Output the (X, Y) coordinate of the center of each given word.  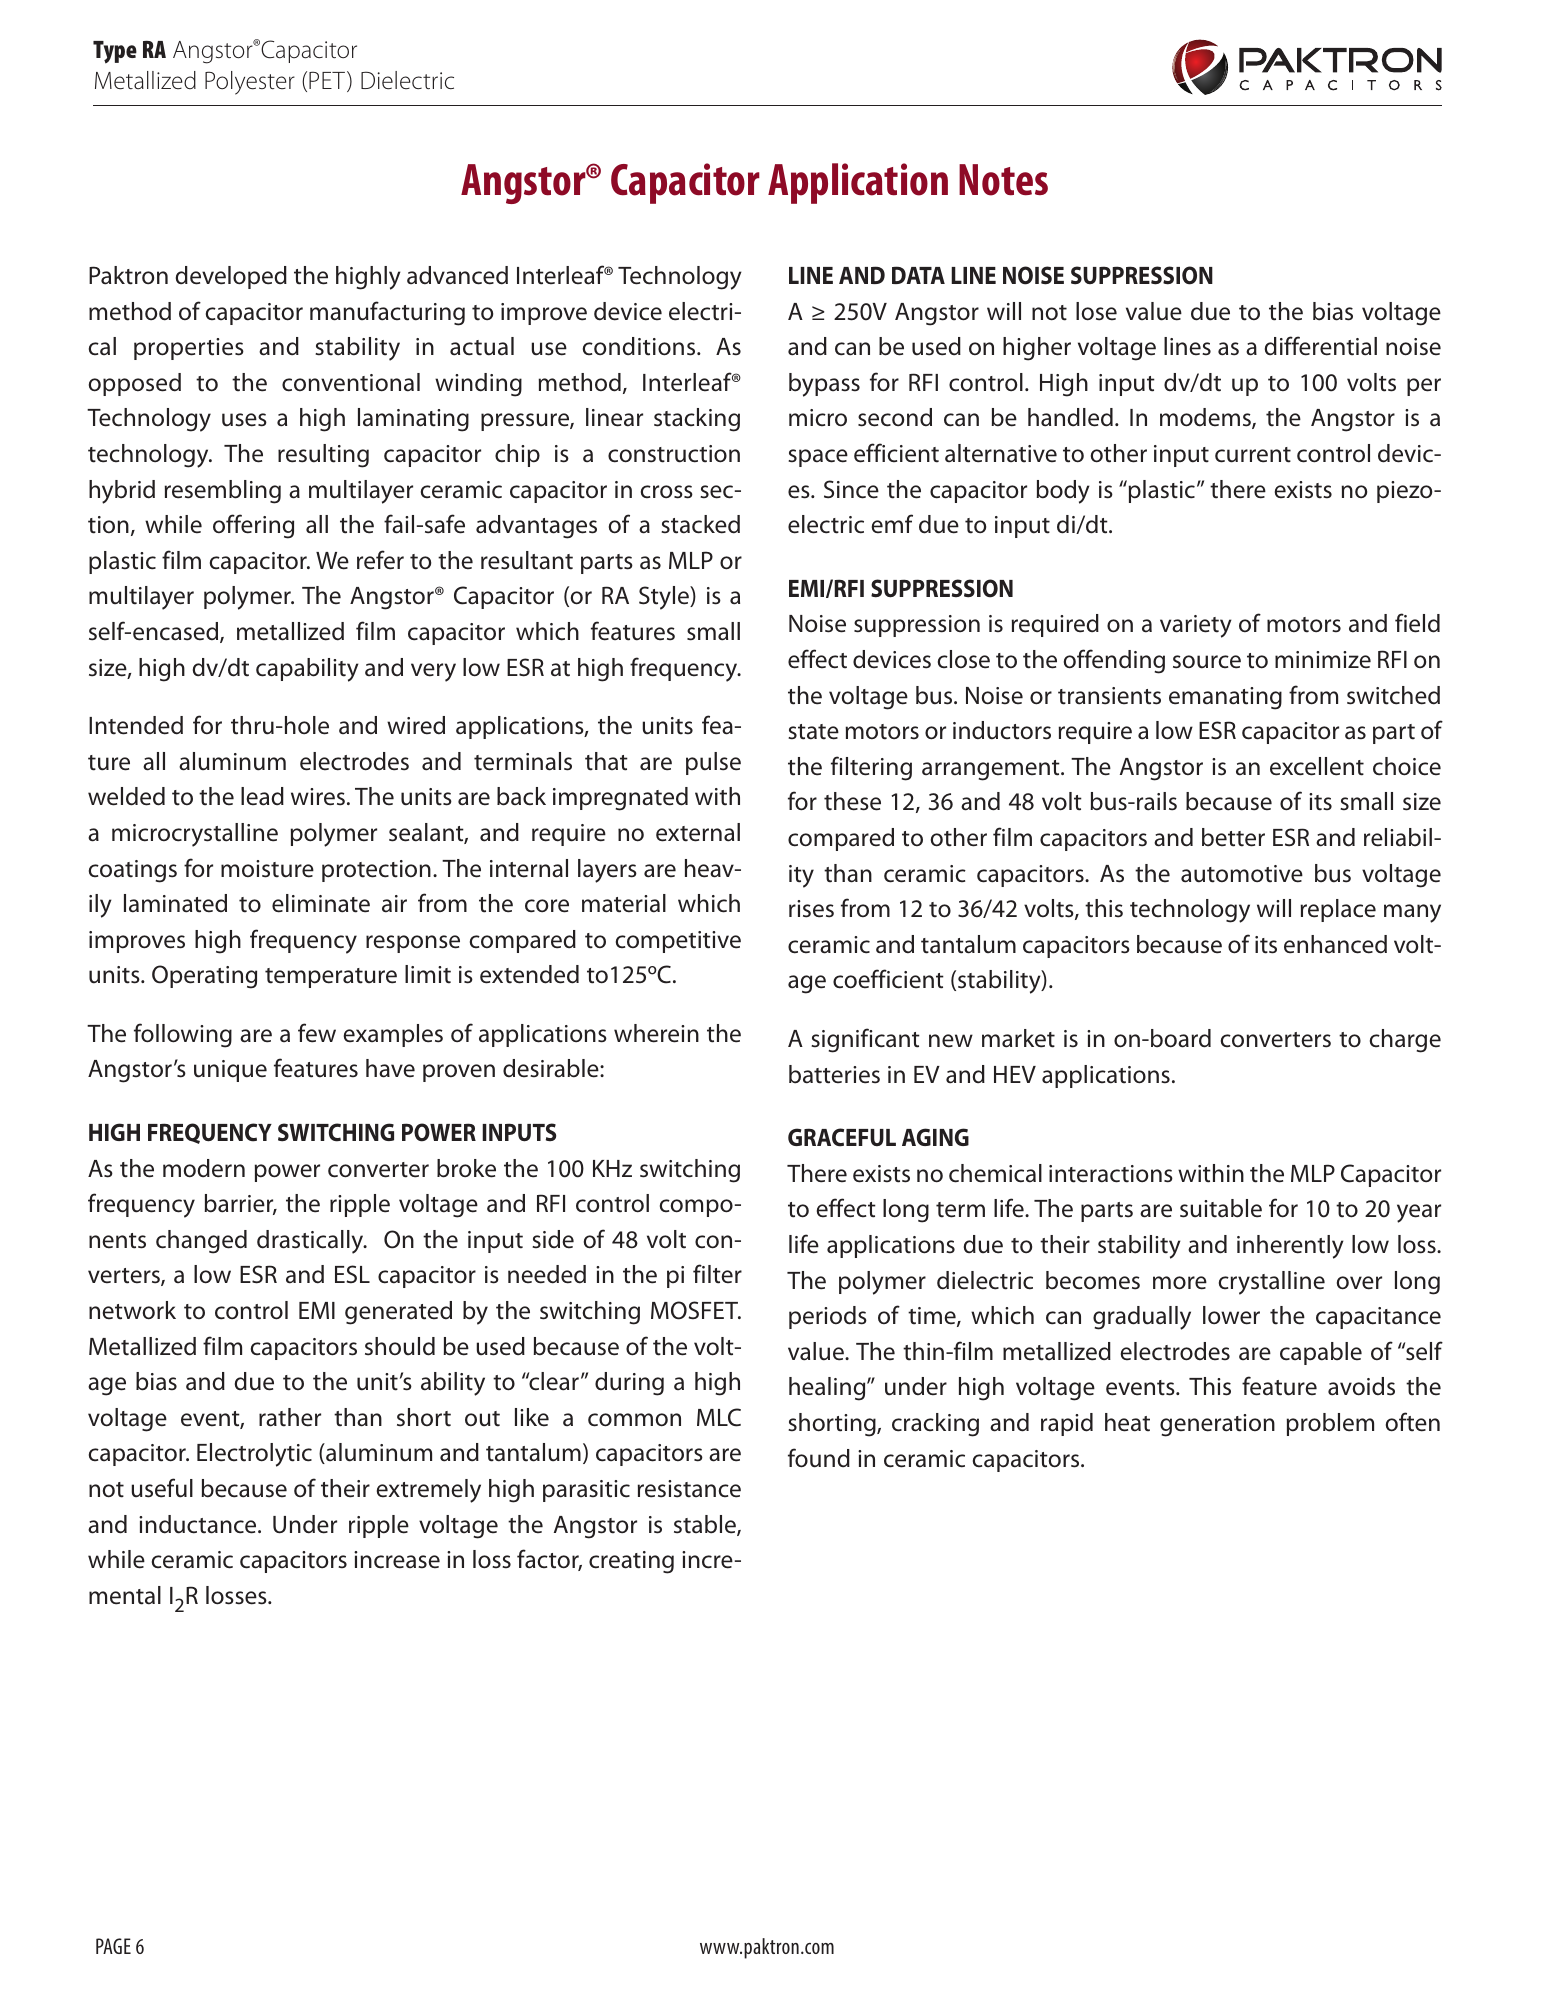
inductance (199, 1524)
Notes (1003, 180)
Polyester (250, 83)
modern (204, 1168)
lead (262, 796)
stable (706, 1525)
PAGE (113, 1946)
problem (1330, 1424)
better (1233, 837)
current (1253, 455)
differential (1321, 346)
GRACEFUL (842, 1137)
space (818, 458)
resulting (323, 456)
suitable (1221, 1208)
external (698, 832)
